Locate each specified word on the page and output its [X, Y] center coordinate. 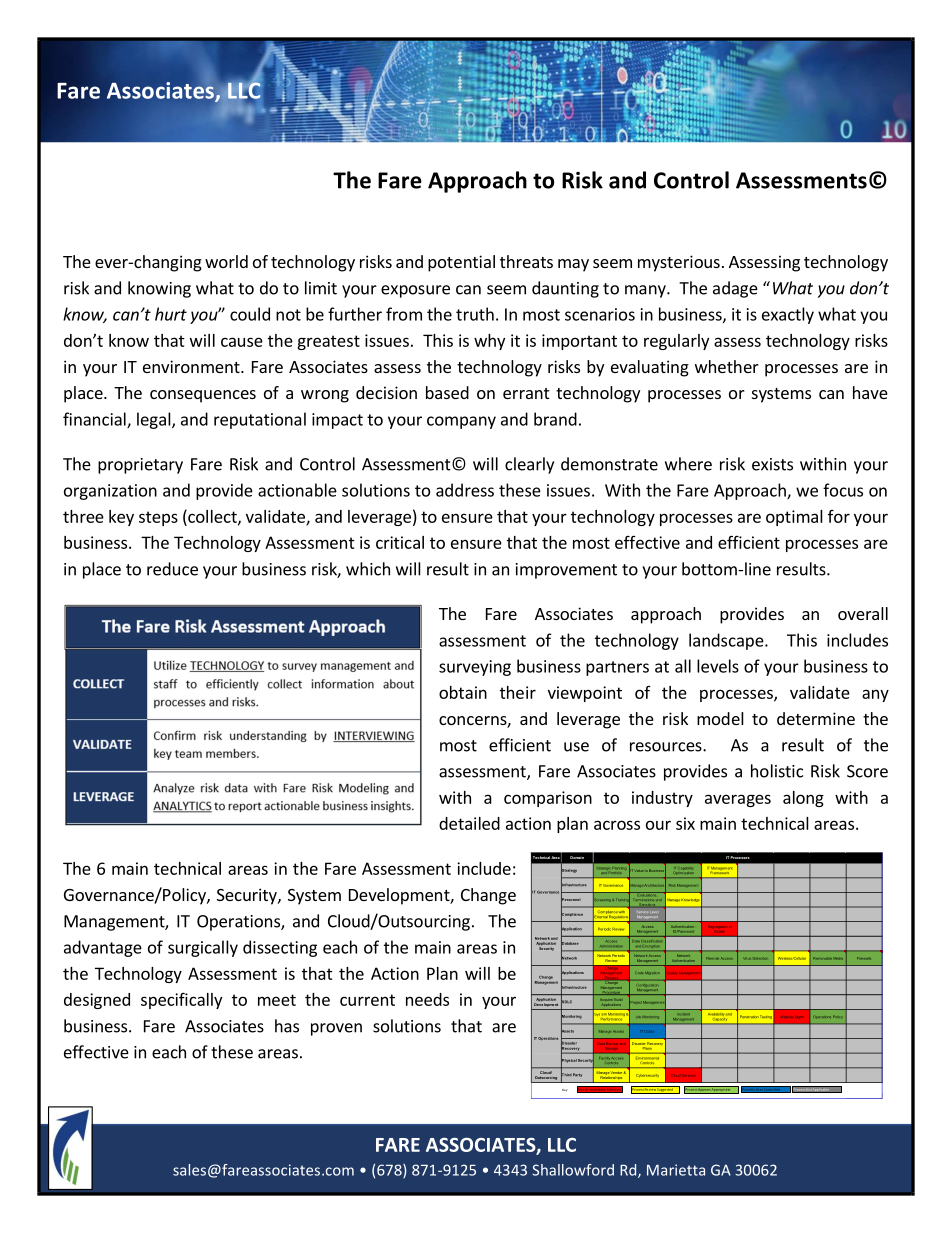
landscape [727, 641]
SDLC [566, 1002]
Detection [760, 958]
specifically [181, 1000]
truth [475, 314]
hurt [171, 314]
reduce [172, 569]
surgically [203, 948]
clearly [529, 465]
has [287, 1026]
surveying [475, 668]
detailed [469, 823]
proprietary [140, 466]
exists [772, 464]
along [803, 799]
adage [735, 289]
